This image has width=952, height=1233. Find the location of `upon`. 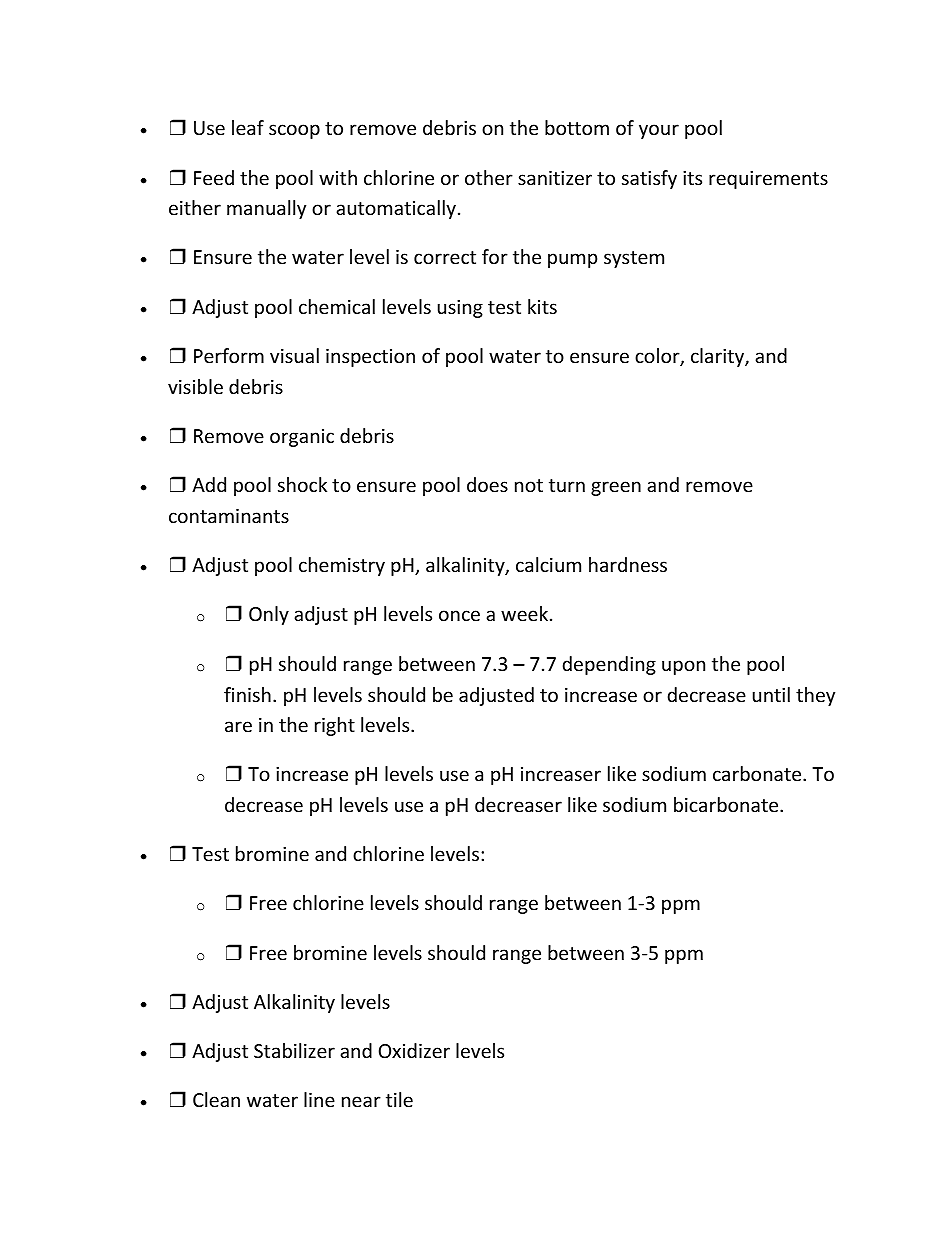

upon is located at coordinates (683, 667).
